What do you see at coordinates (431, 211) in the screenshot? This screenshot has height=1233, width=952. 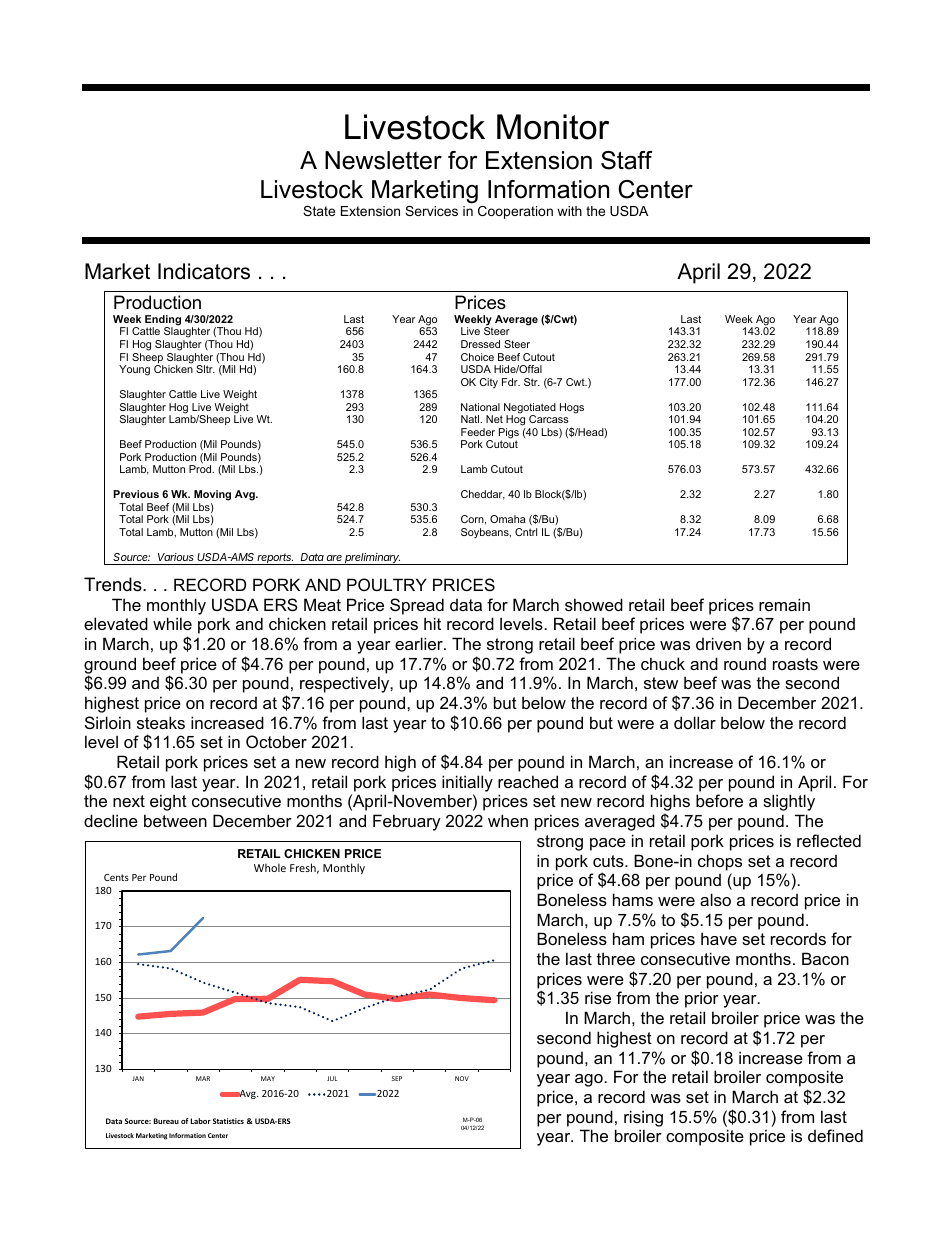 I see `Services` at bounding box center [431, 211].
